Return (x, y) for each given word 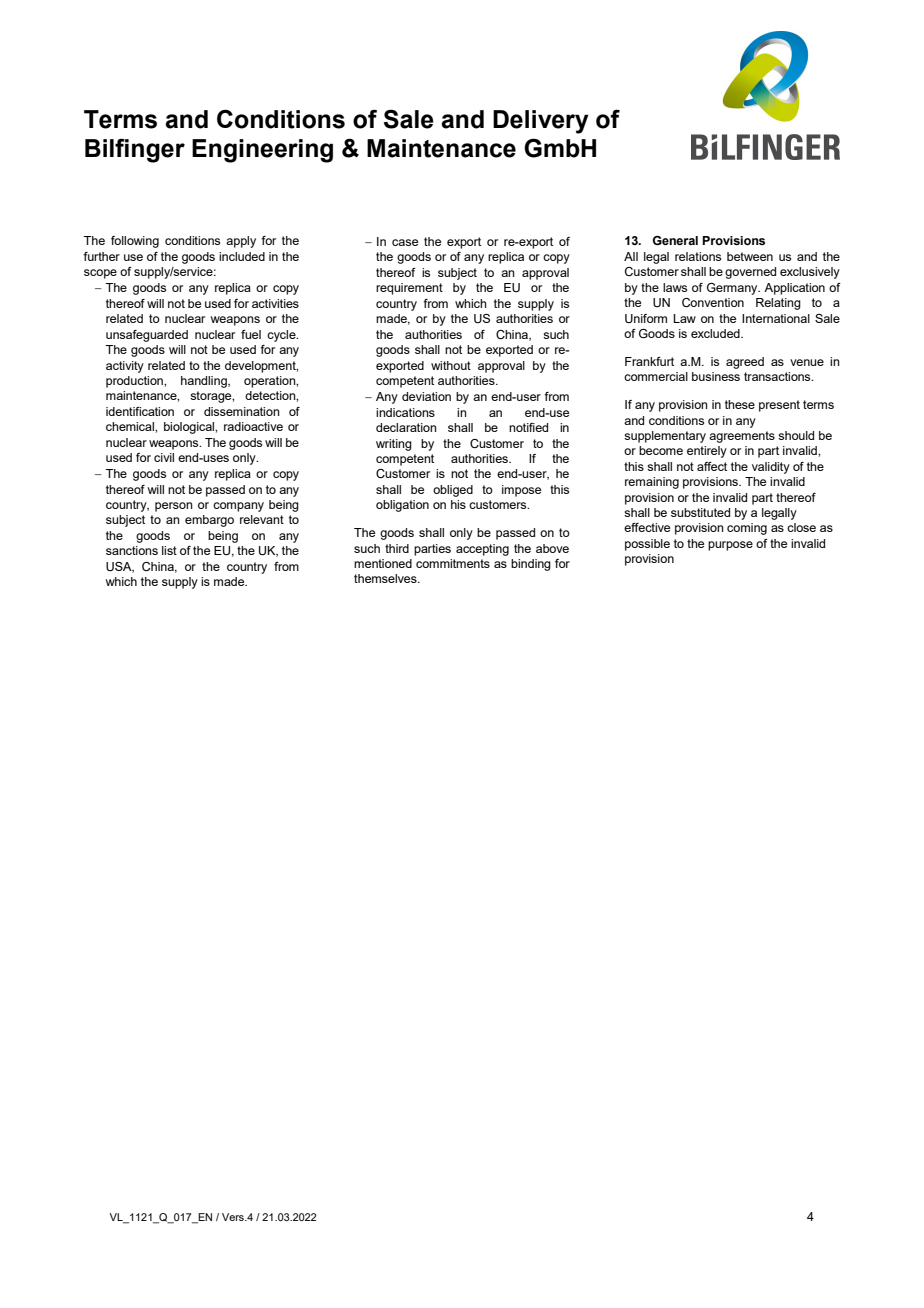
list (169, 550)
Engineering (262, 151)
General (675, 240)
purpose (730, 546)
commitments (453, 563)
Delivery (541, 122)
